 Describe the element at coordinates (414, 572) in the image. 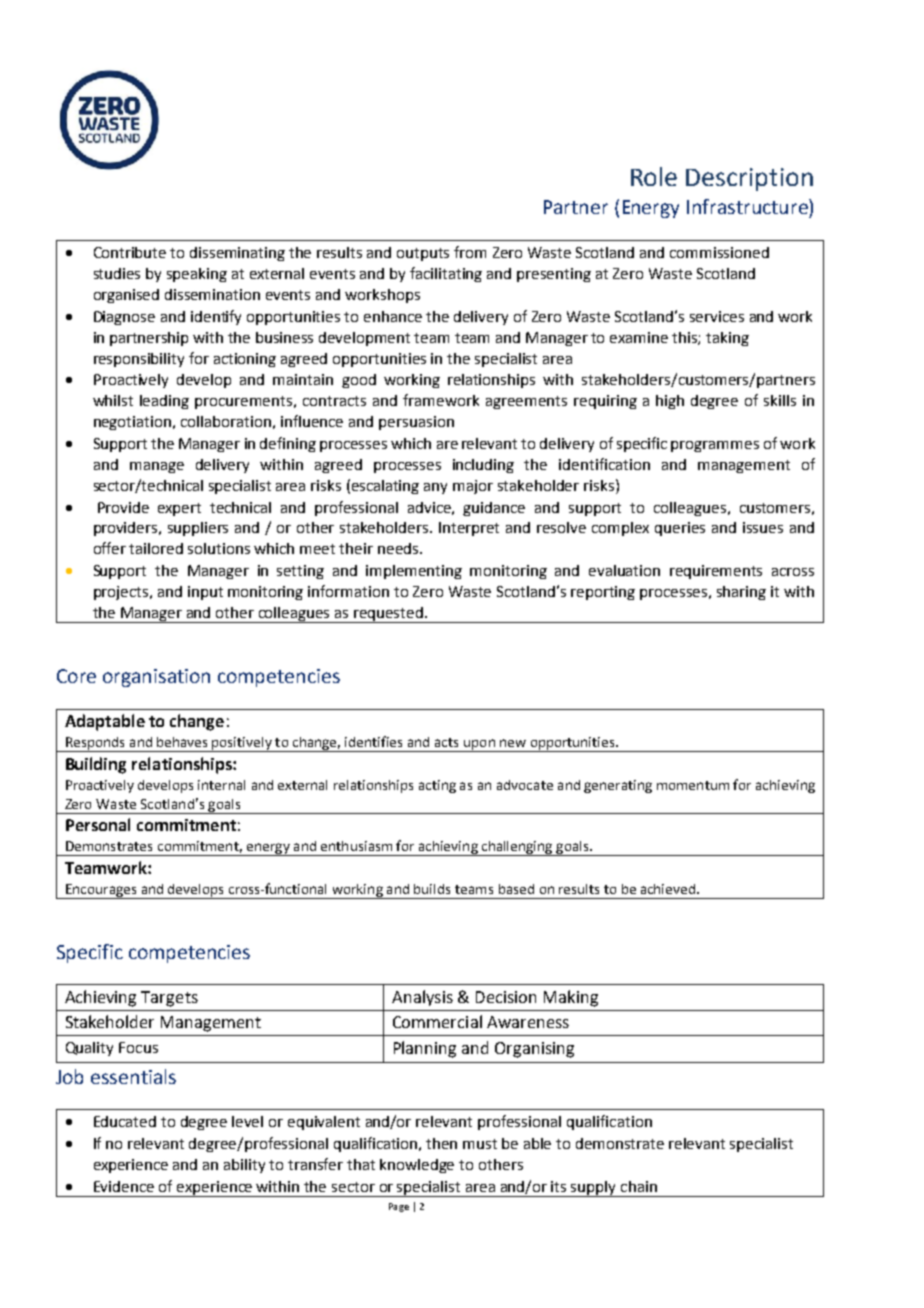

I see `implementing` at that location.
